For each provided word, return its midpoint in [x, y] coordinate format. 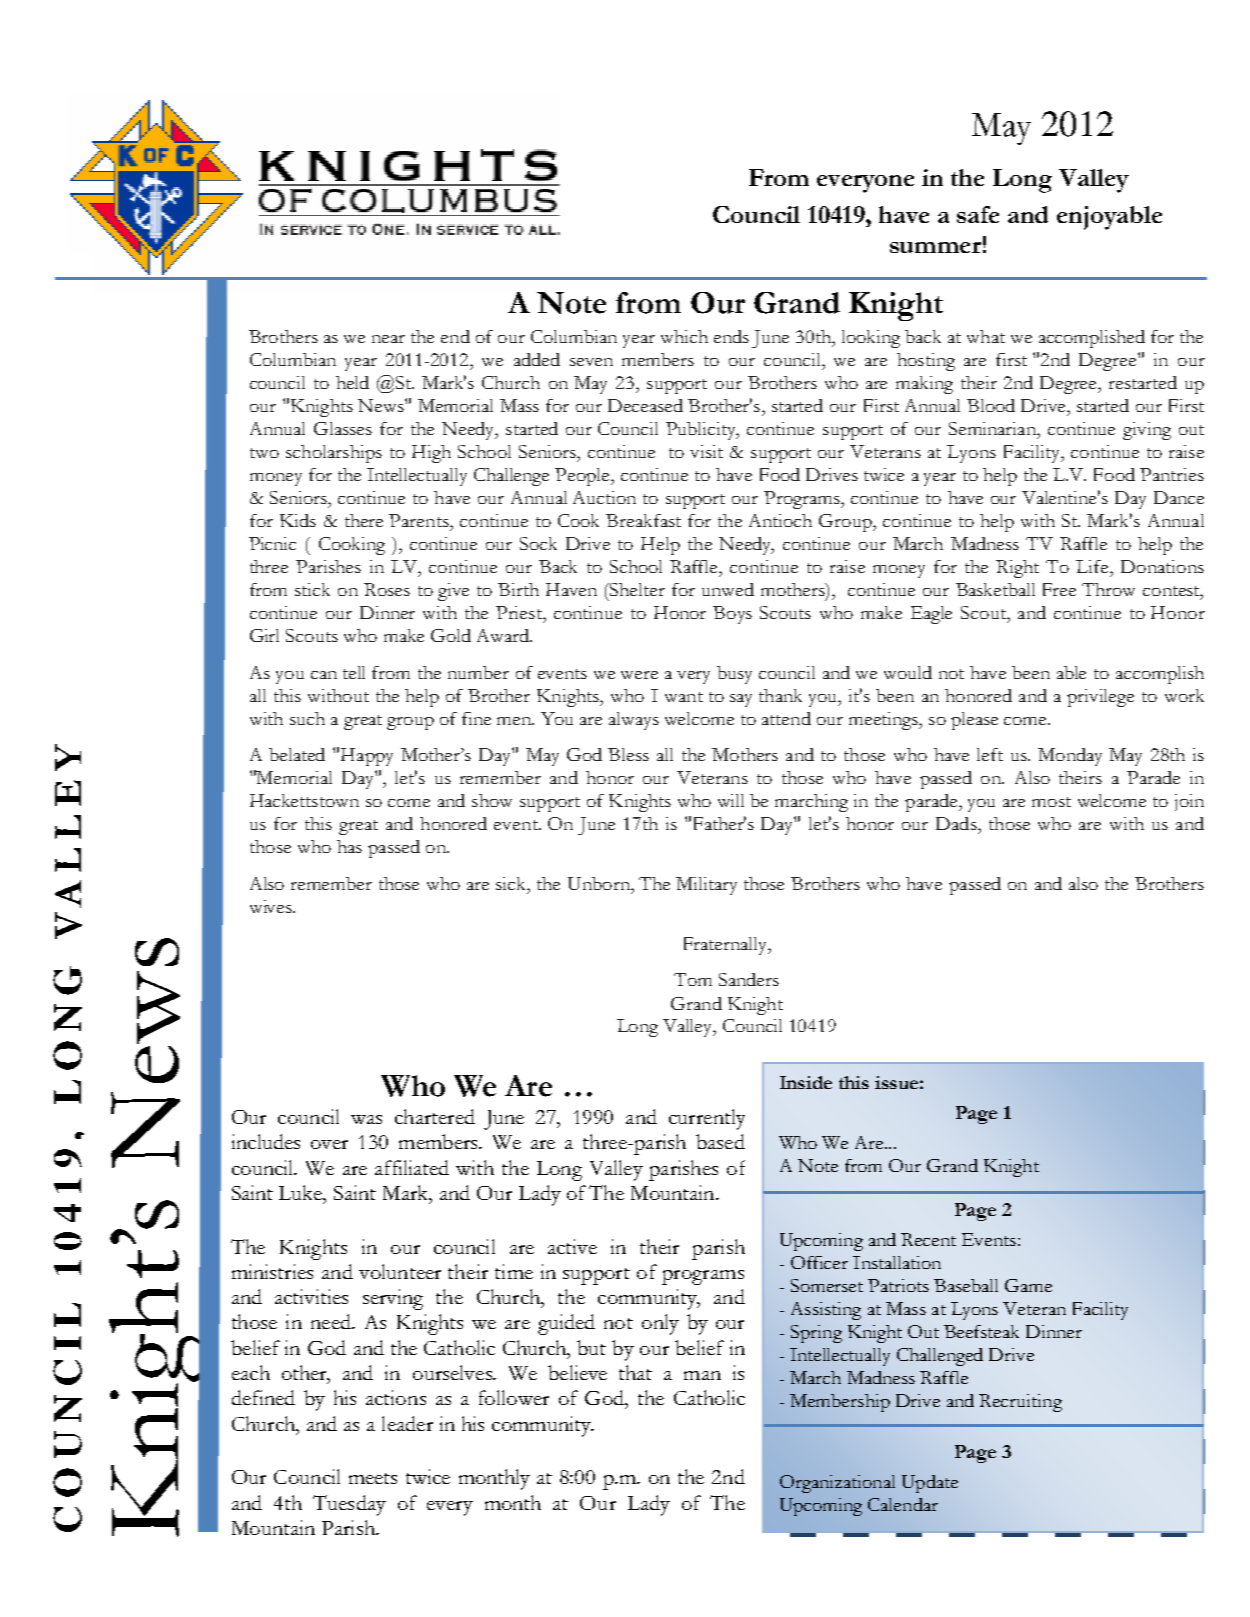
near [388, 339]
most [1051, 802]
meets [373, 1478]
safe [978, 214]
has [349, 846]
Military [706, 886]
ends [731, 336]
